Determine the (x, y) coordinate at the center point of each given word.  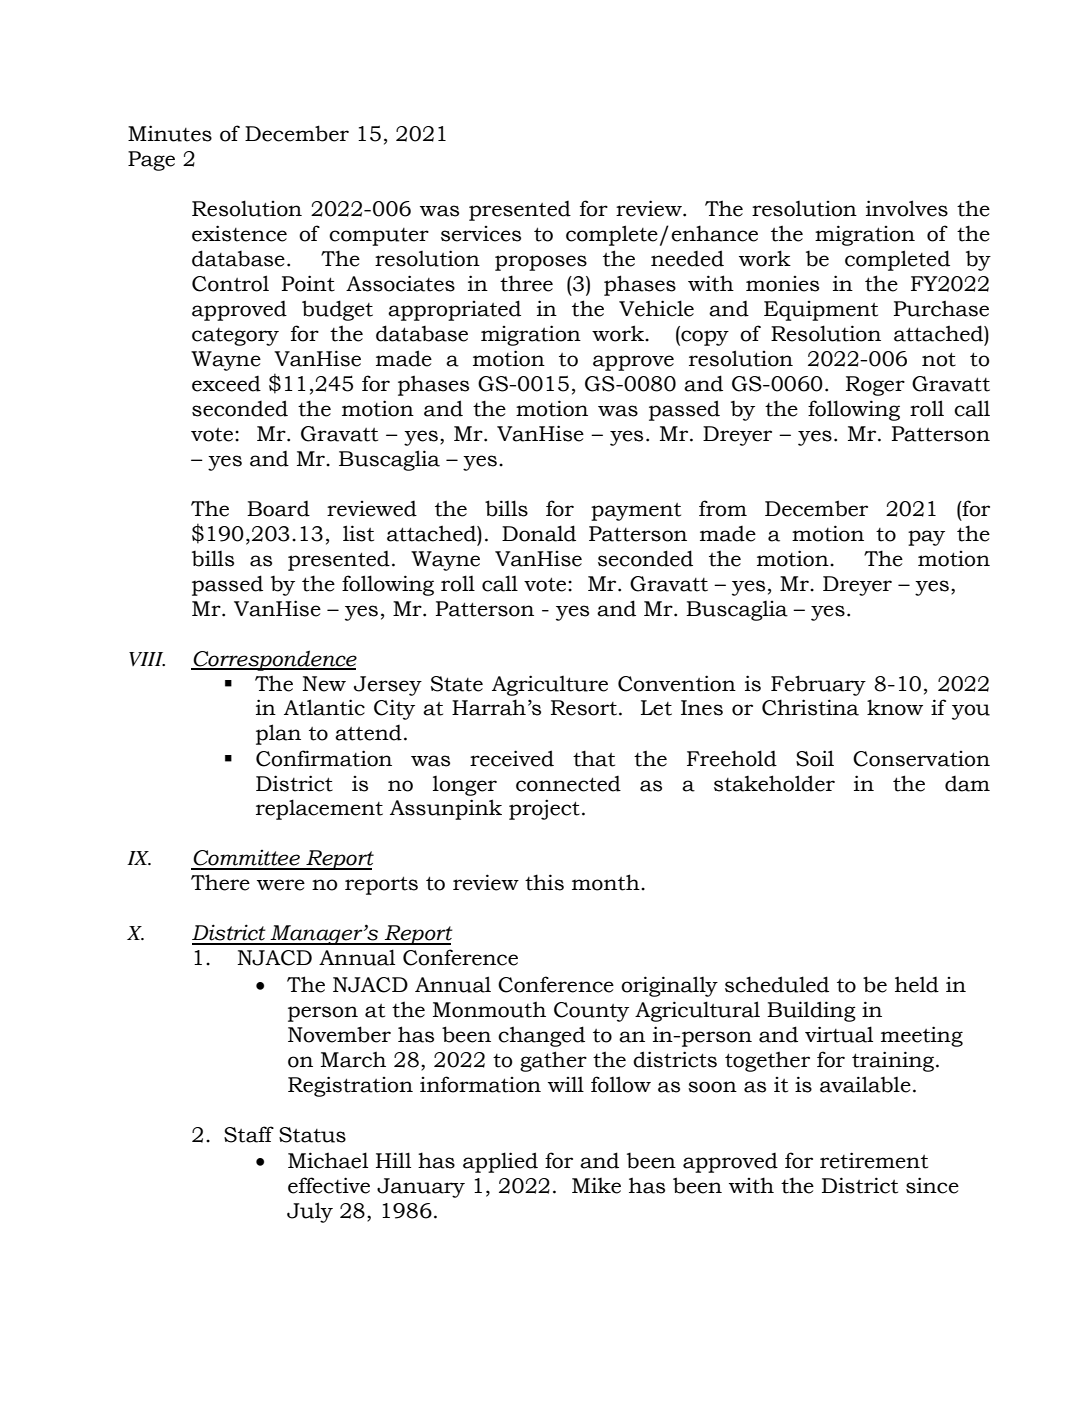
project (544, 809)
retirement (874, 1160)
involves (907, 208)
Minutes (170, 133)
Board (278, 508)
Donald (539, 533)
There (220, 882)
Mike (596, 1185)
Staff (249, 1134)
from (723, 508)
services (481, 234)
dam (967, 783)
